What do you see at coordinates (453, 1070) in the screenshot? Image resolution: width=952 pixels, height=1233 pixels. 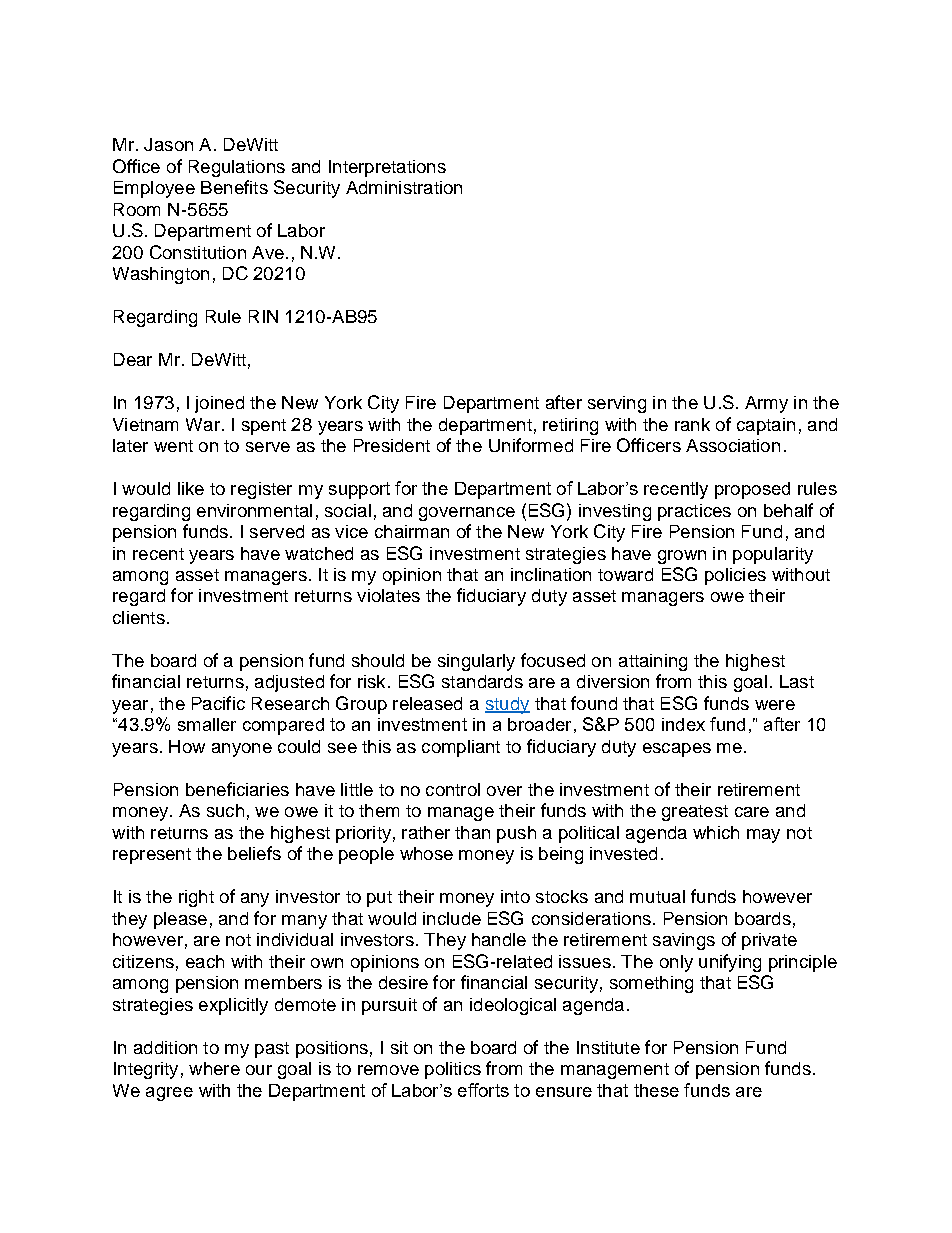 I see `politics` at bounding box center [453, 1070].
